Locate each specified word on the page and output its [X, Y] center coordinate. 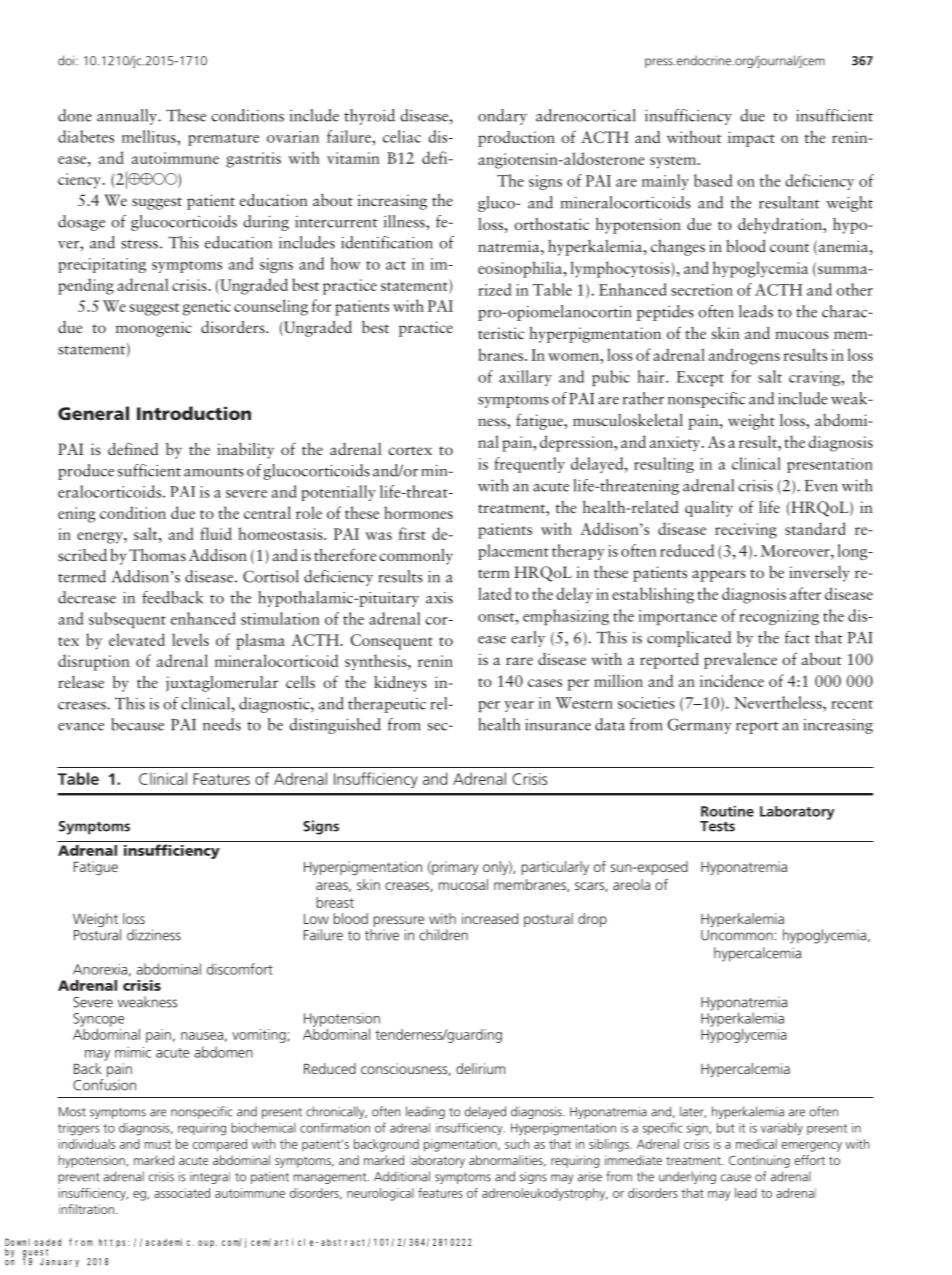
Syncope [98, 1020]
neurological [380, 1194]
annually [128, 117]
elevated [137, 639]
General [93, 413]
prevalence [740, 661]
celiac [402, 136]
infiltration [86, 1209]
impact [751, 139]
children [443, 935]
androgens [744, 356]
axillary [525, 378]
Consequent [391, 642]
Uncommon [737, 935]
